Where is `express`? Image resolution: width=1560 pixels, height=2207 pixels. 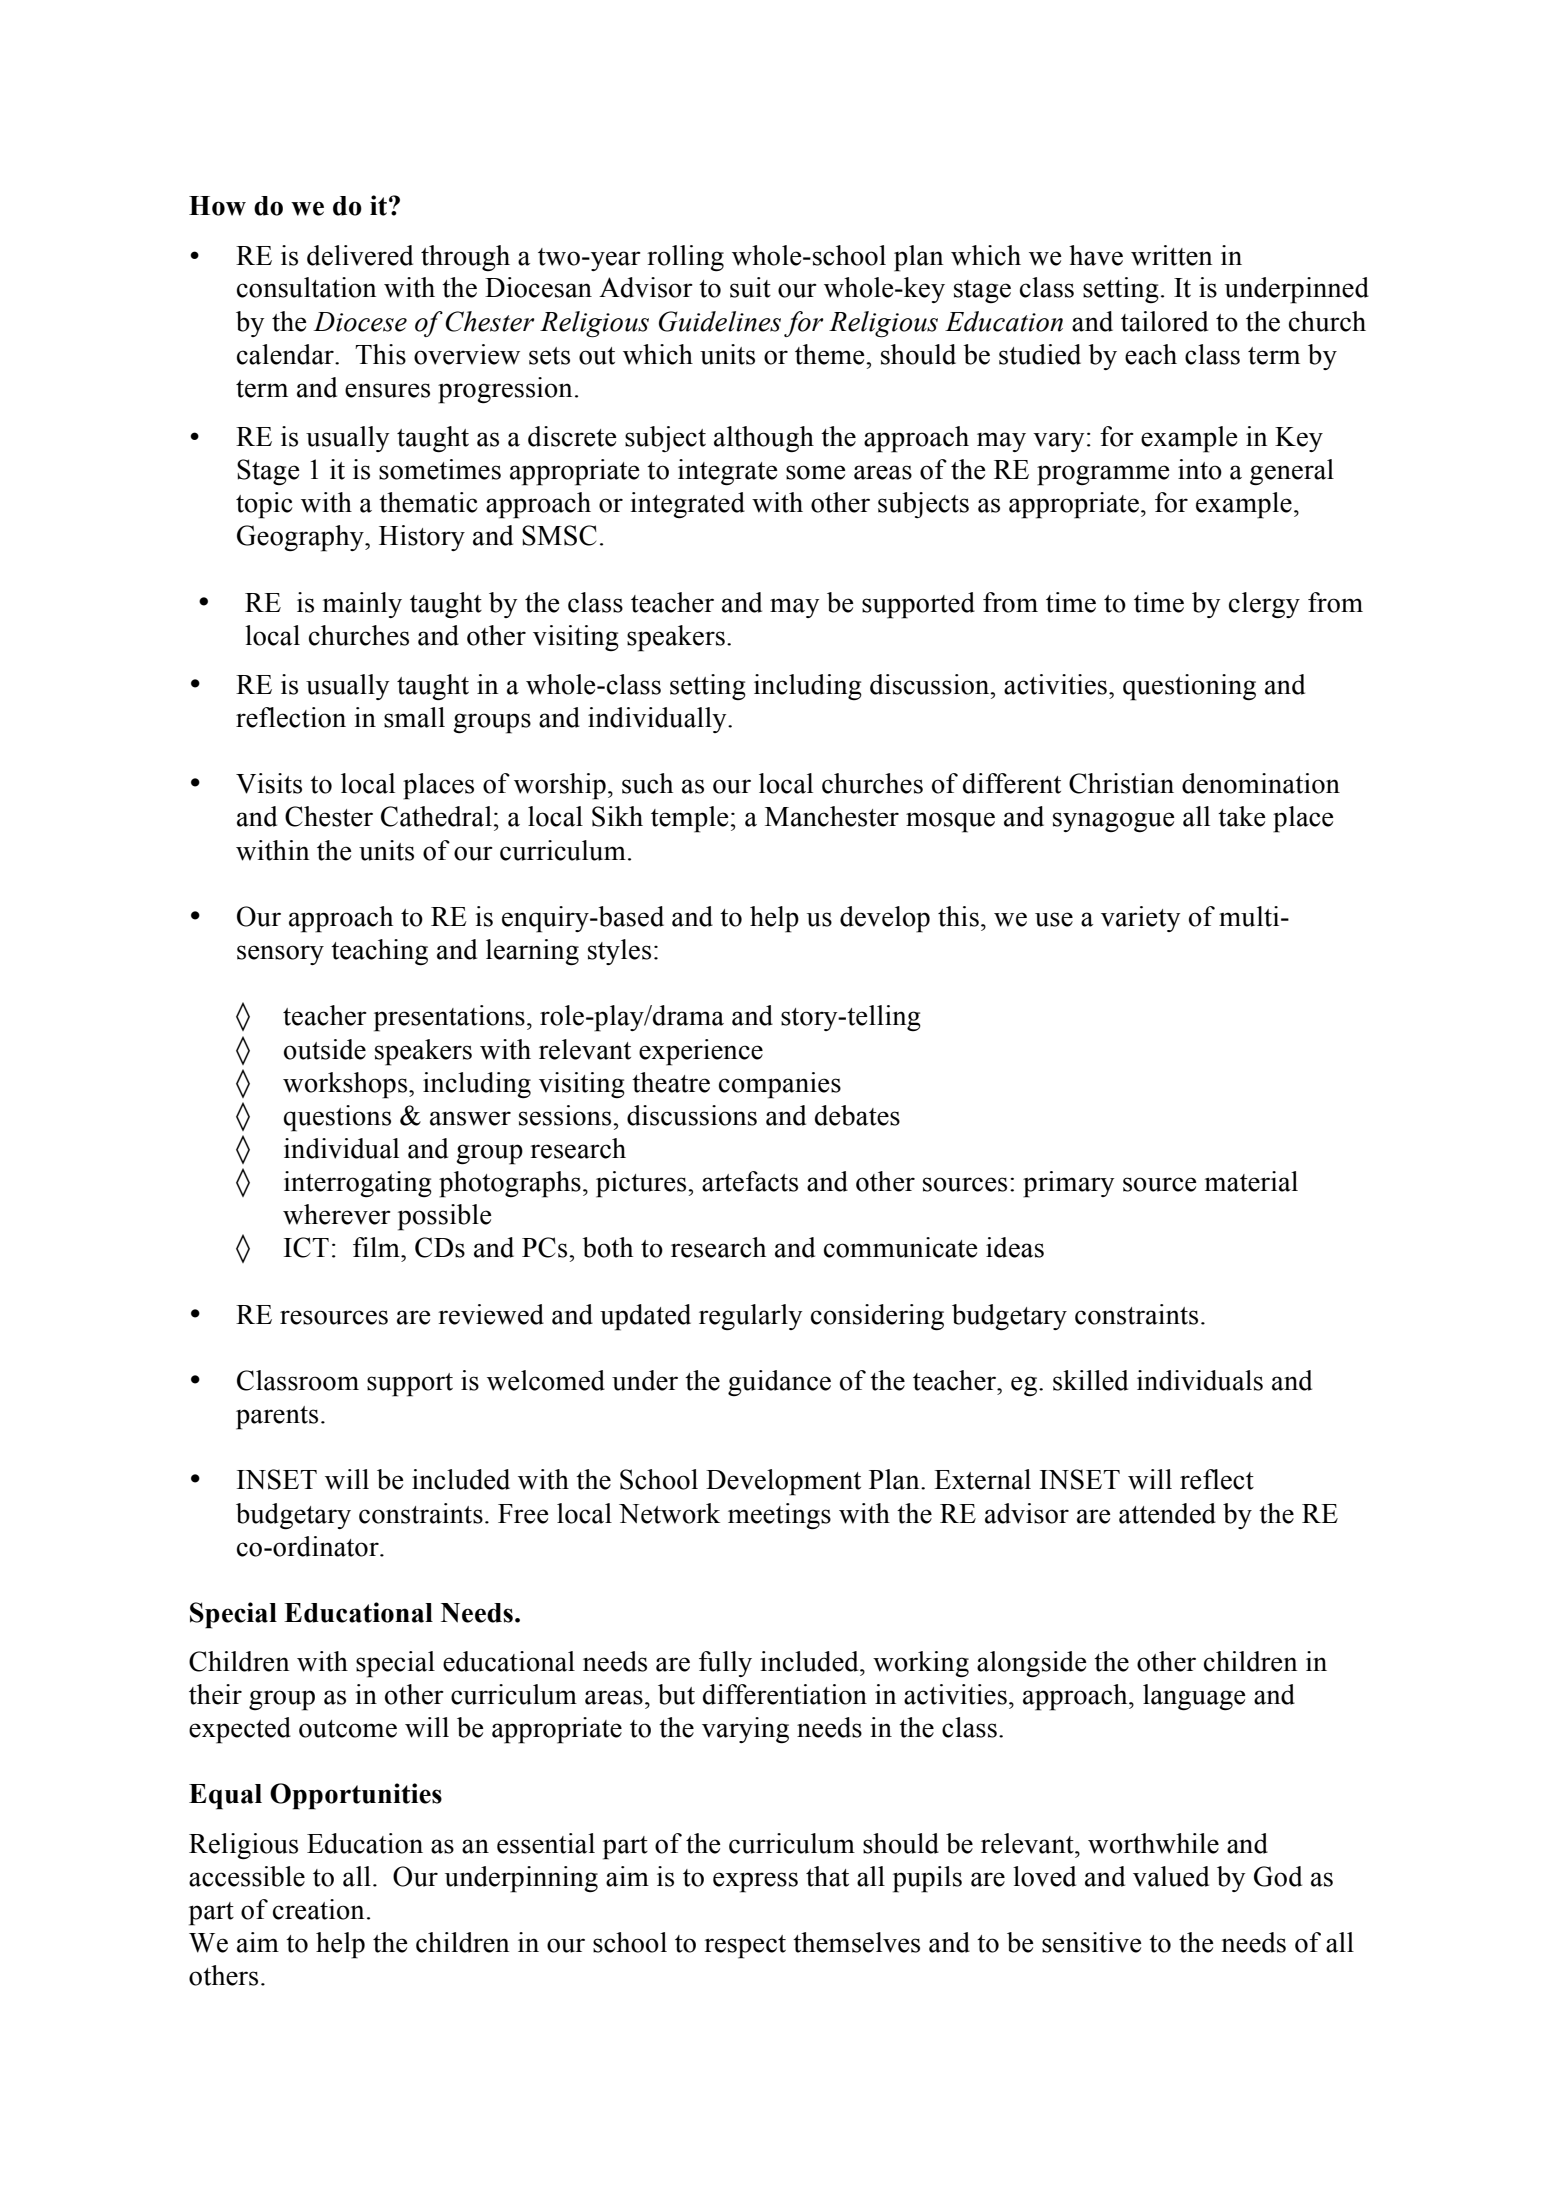
express is located at coordinates (755, 1882).
